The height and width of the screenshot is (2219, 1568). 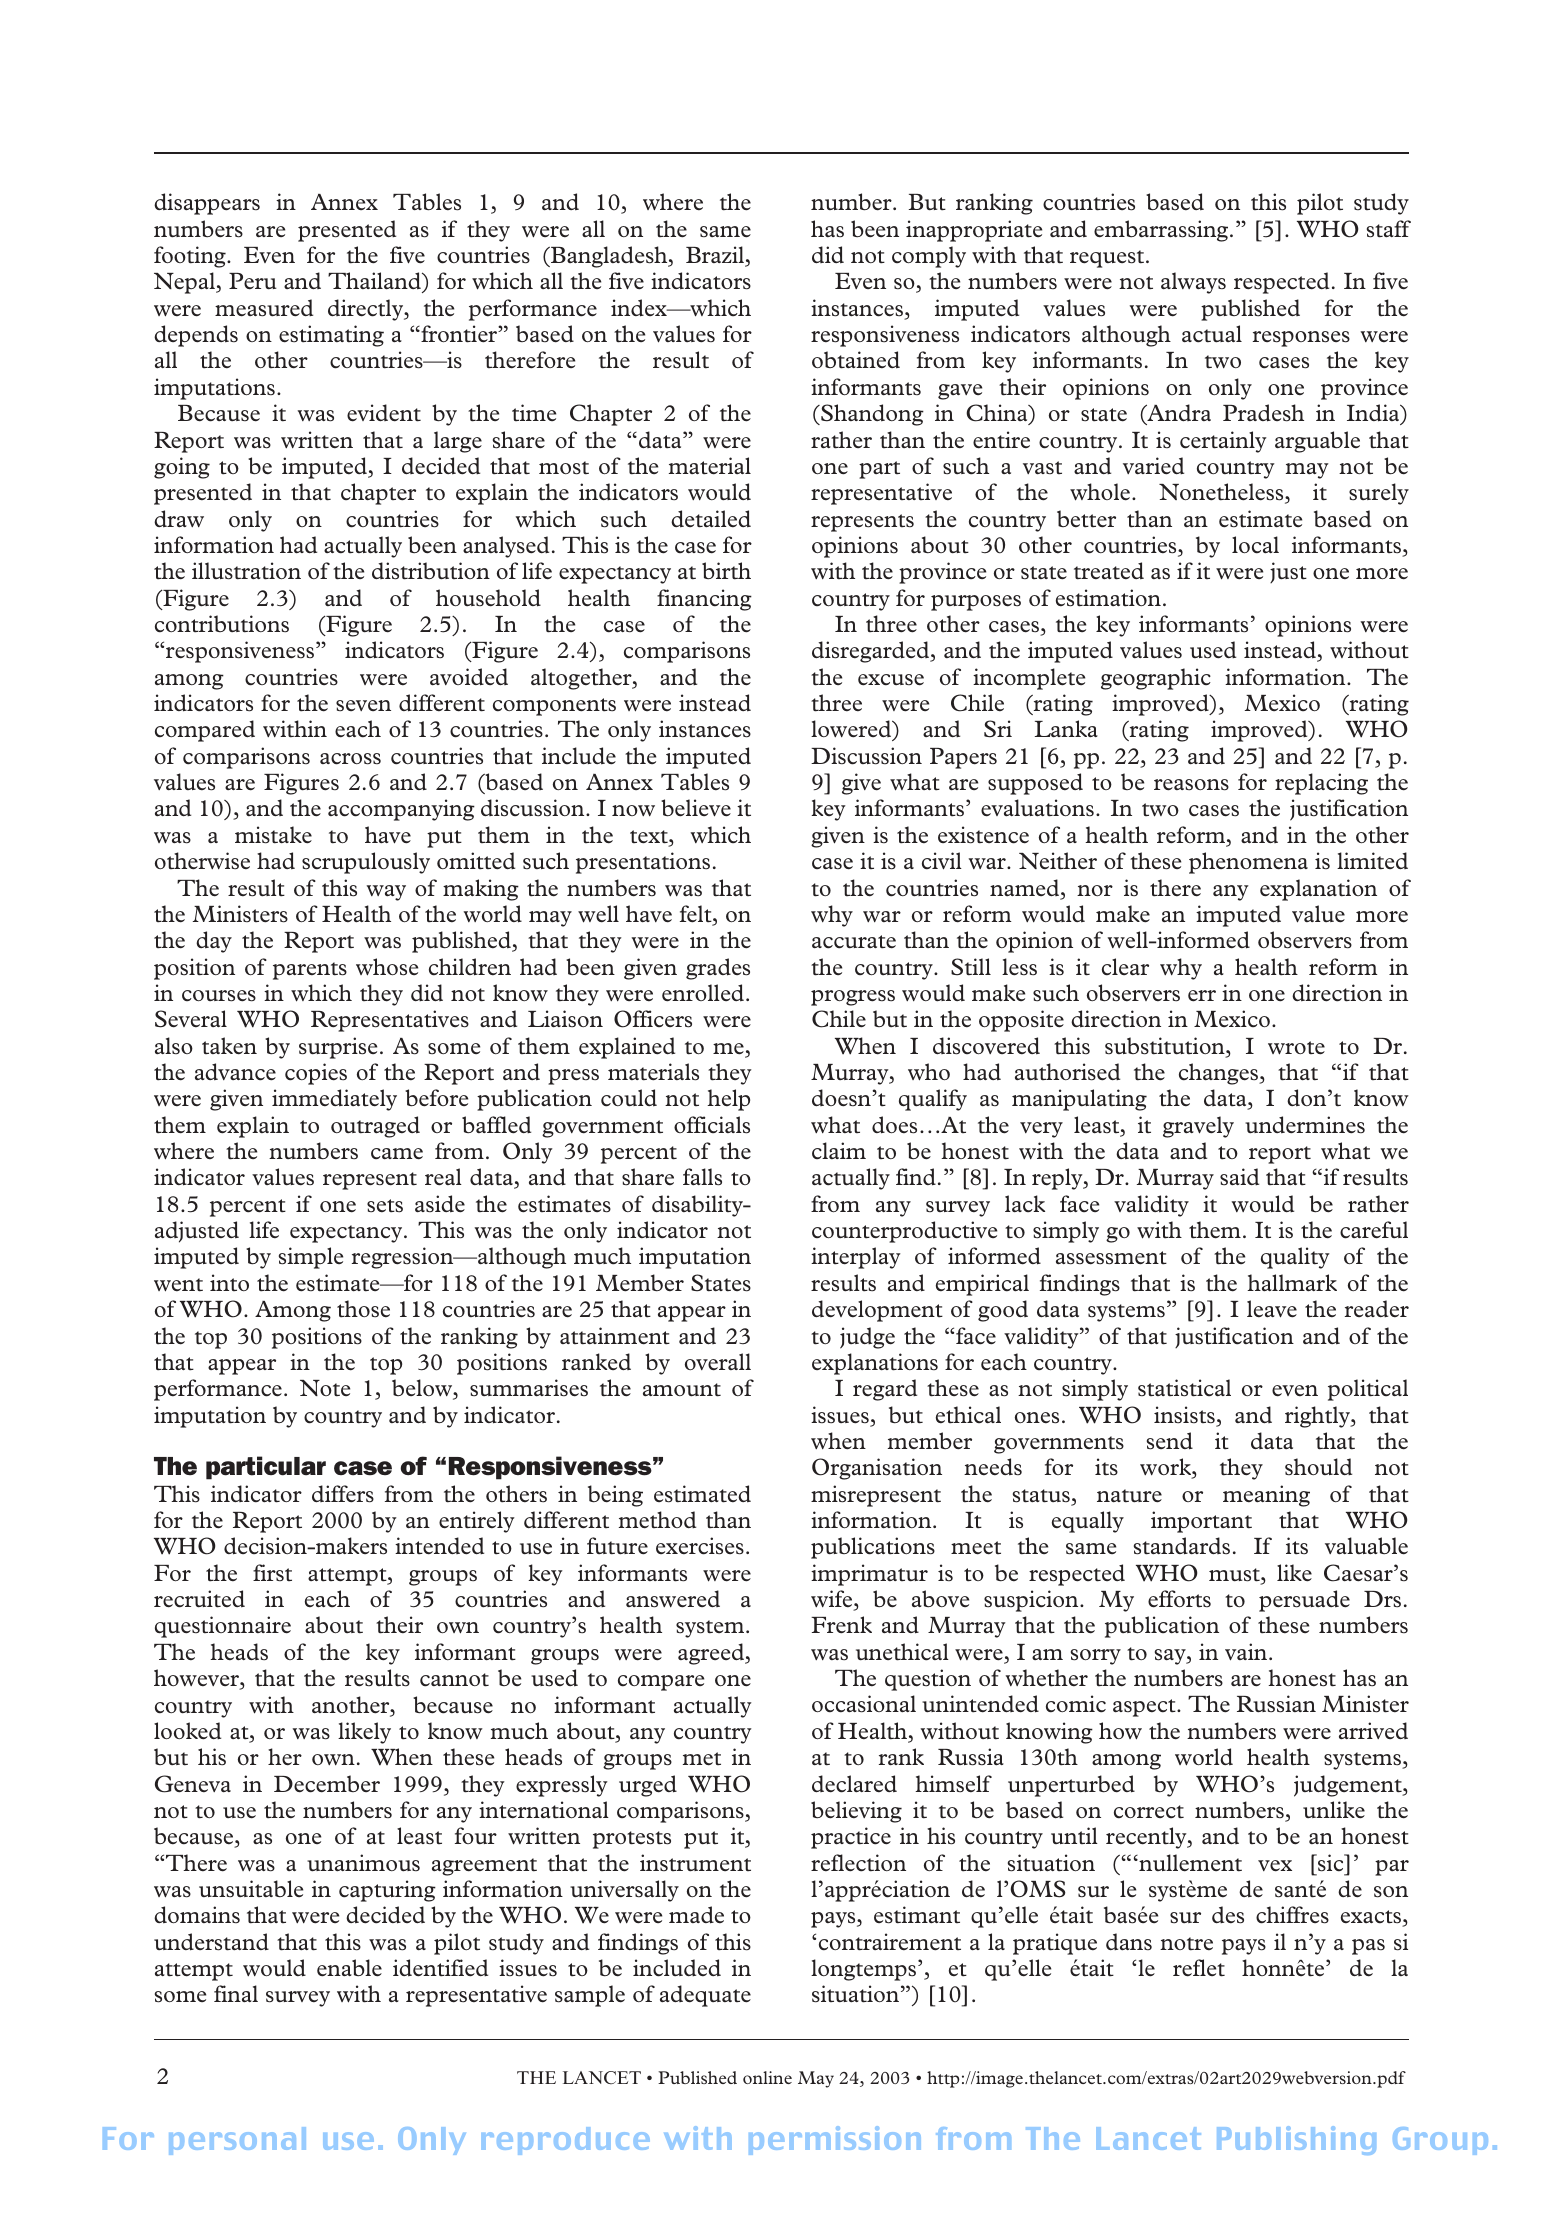 What do you see at coordinates (264, 308) in the screenshot?
I see `measured` at bounding box center [264, 308].
